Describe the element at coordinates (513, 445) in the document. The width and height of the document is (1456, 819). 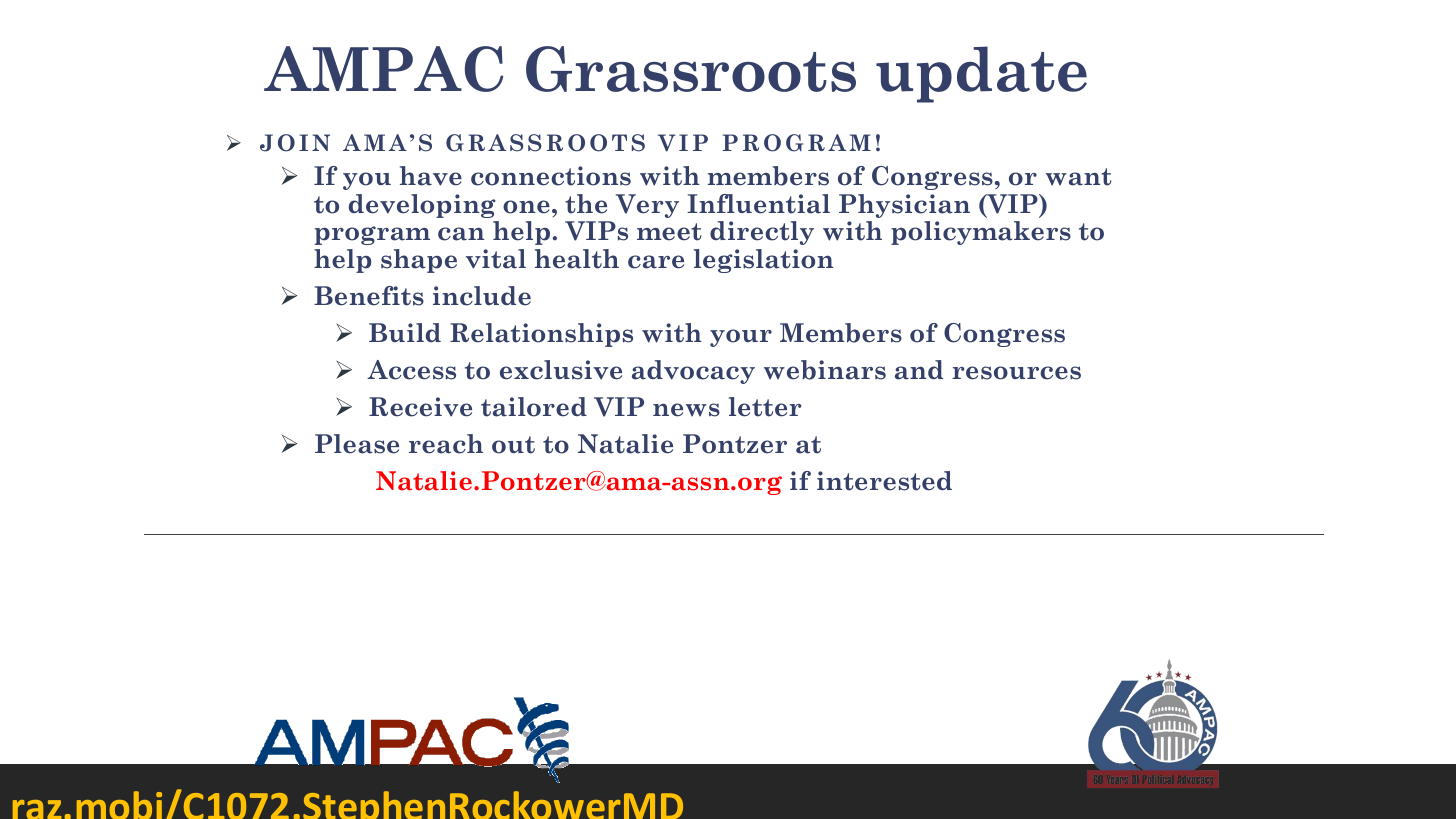
I see `out` at that location.
